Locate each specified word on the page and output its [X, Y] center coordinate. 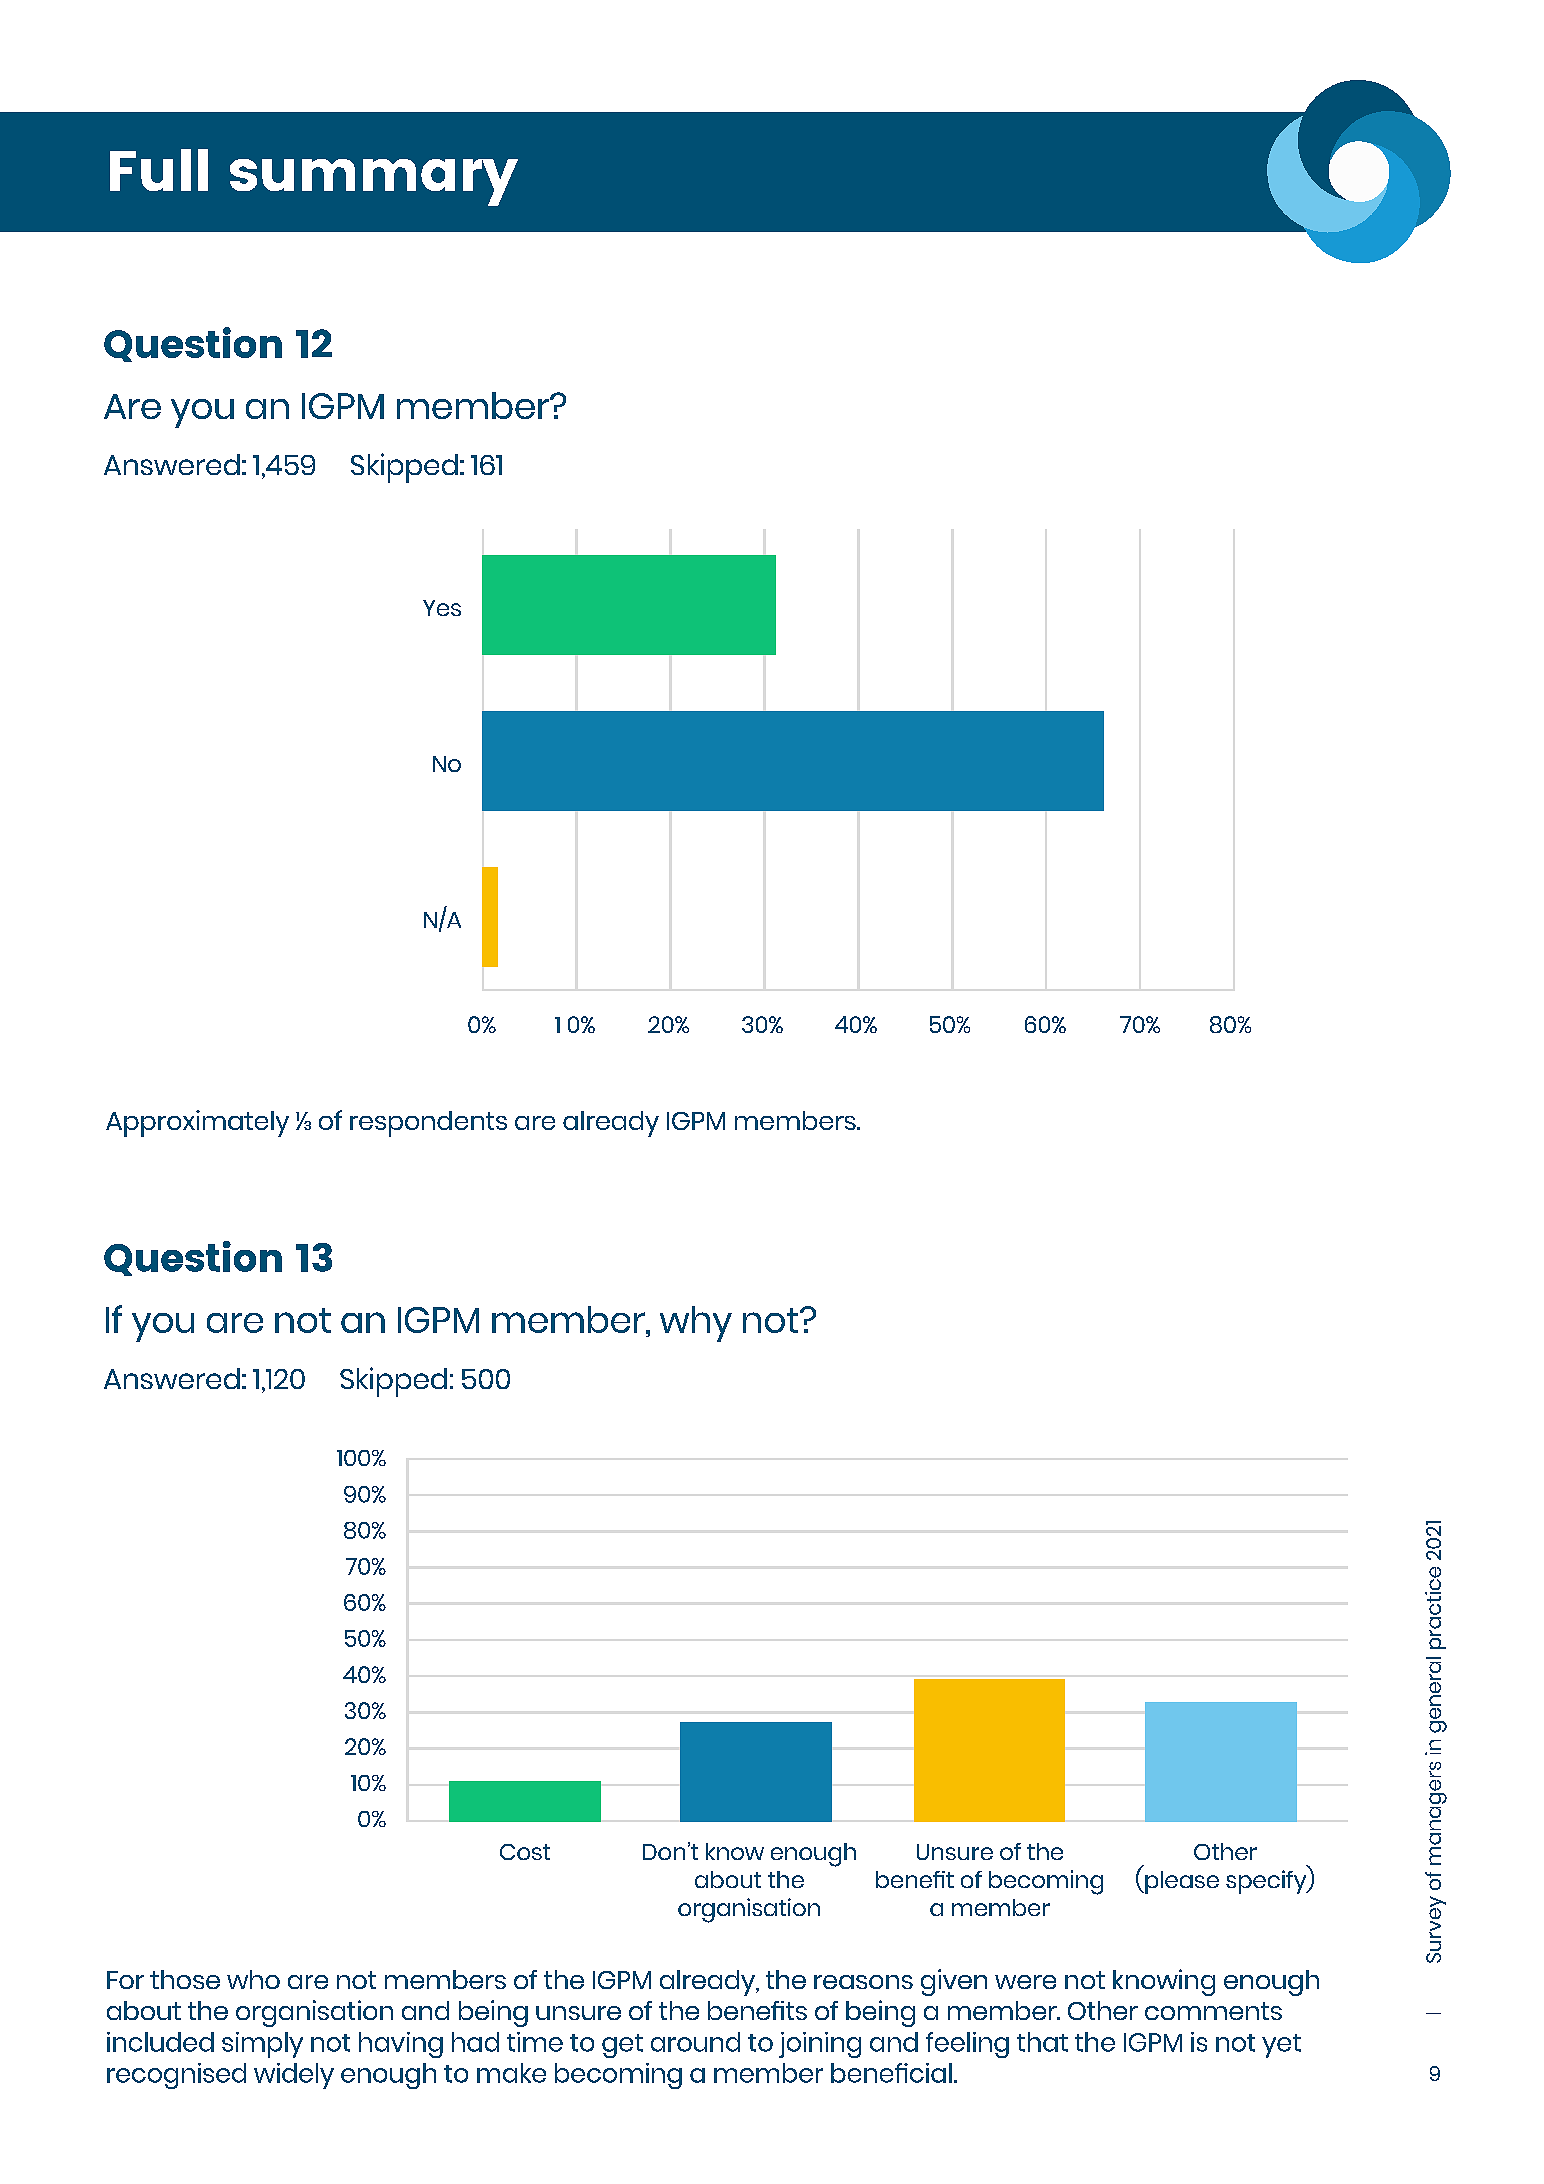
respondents [428, 1124]
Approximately [197, 1123]
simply [262, 2045]
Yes [442, 608]
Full [159, 170]
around [695, 2042]
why [696, 1324]
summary [374, 182]
